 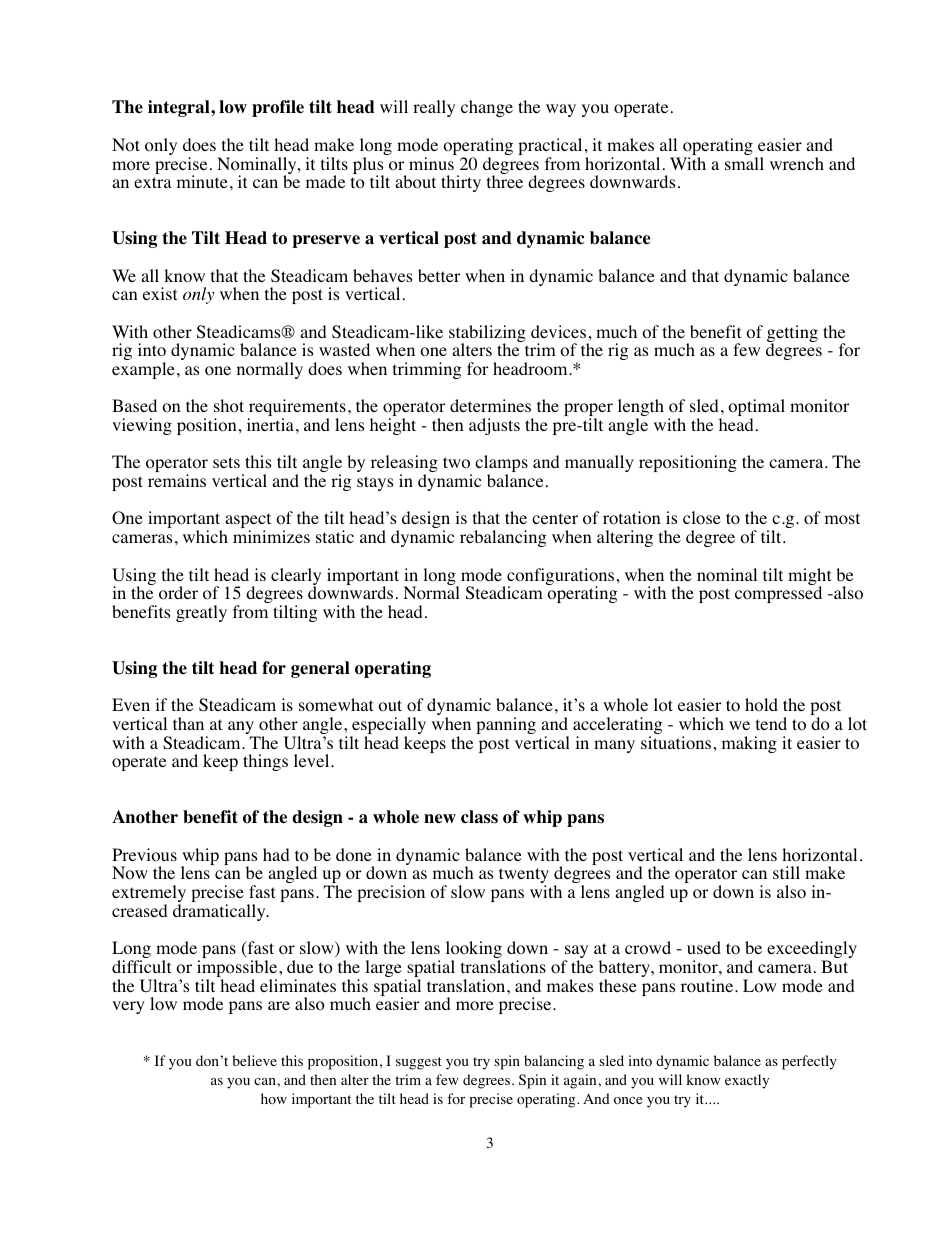 What do you see at coordinates (490, 405) in the screenshot?
I see `determines` at bounding box center [490, 405].
